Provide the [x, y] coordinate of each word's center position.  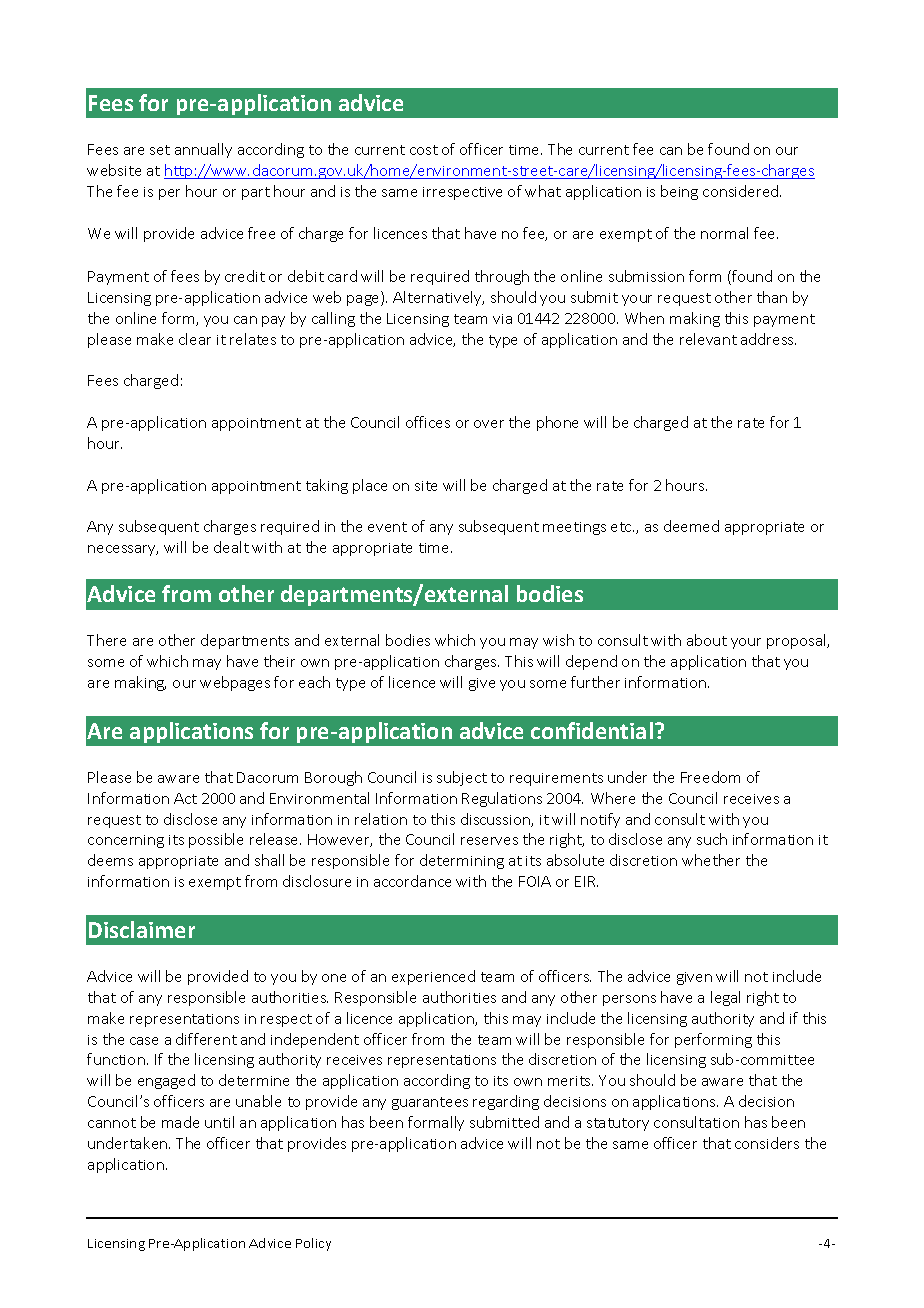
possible [216, 840]
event [387, 527]
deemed [691, 526]
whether [711, 860]
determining [462, 861]
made [180, 1122]
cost [424, 150]
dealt [231, 547]
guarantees [430, 1103]
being [679, 192]
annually [203, 150]
